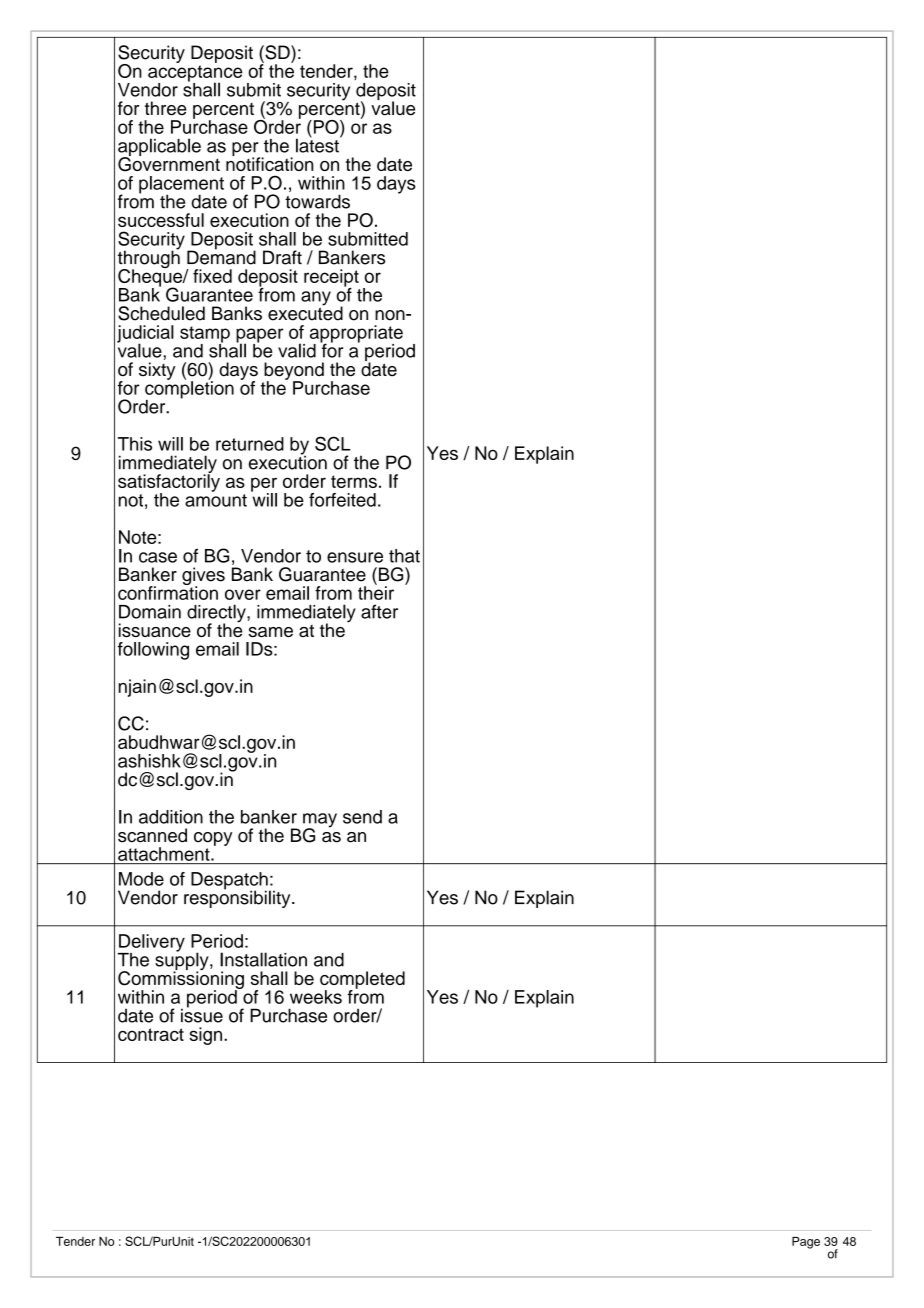  Describe the element at coordinates (316, 997) in the screenshot. I see `weeks` at that location.
